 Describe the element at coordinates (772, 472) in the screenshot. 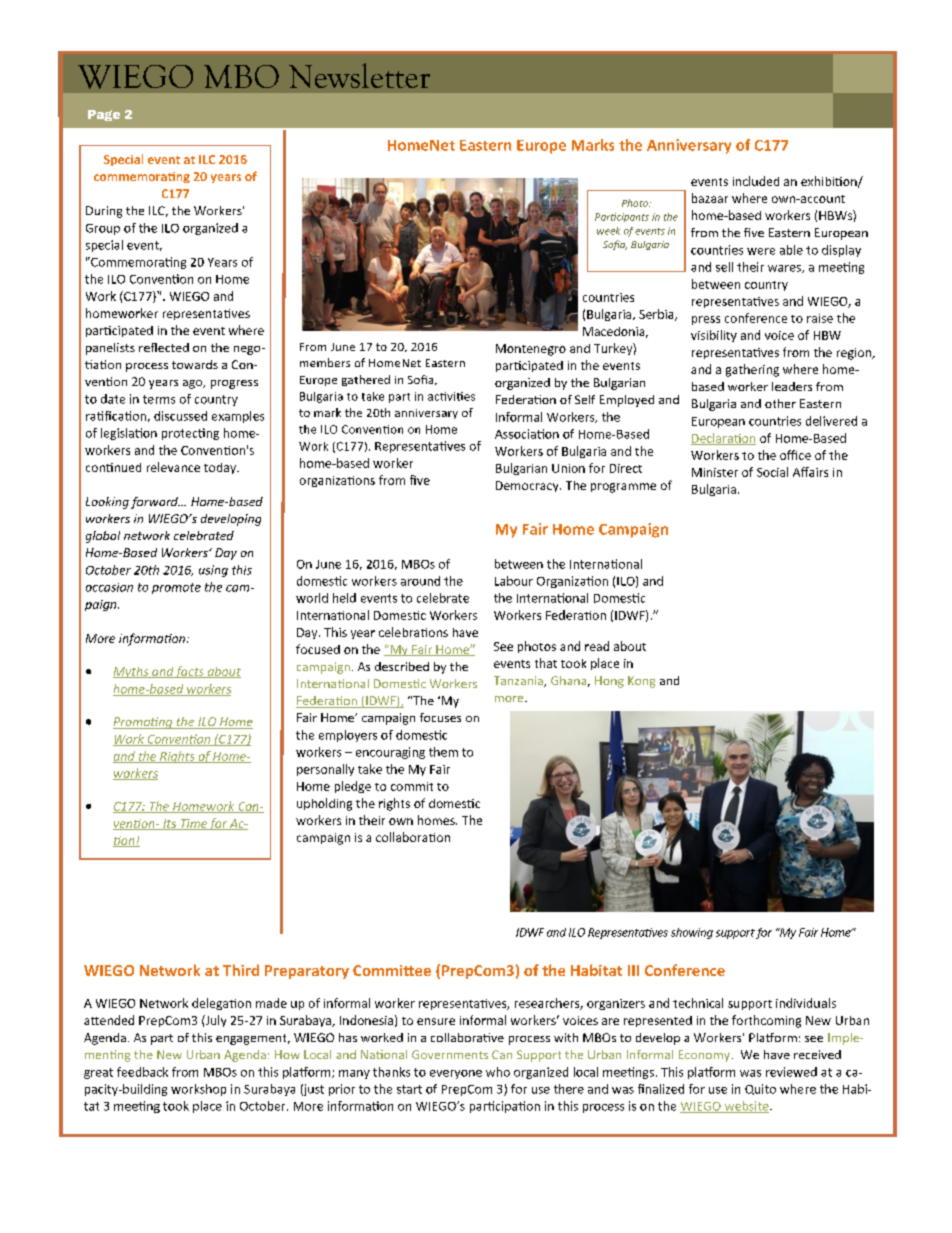

I see `Social` at that location.
